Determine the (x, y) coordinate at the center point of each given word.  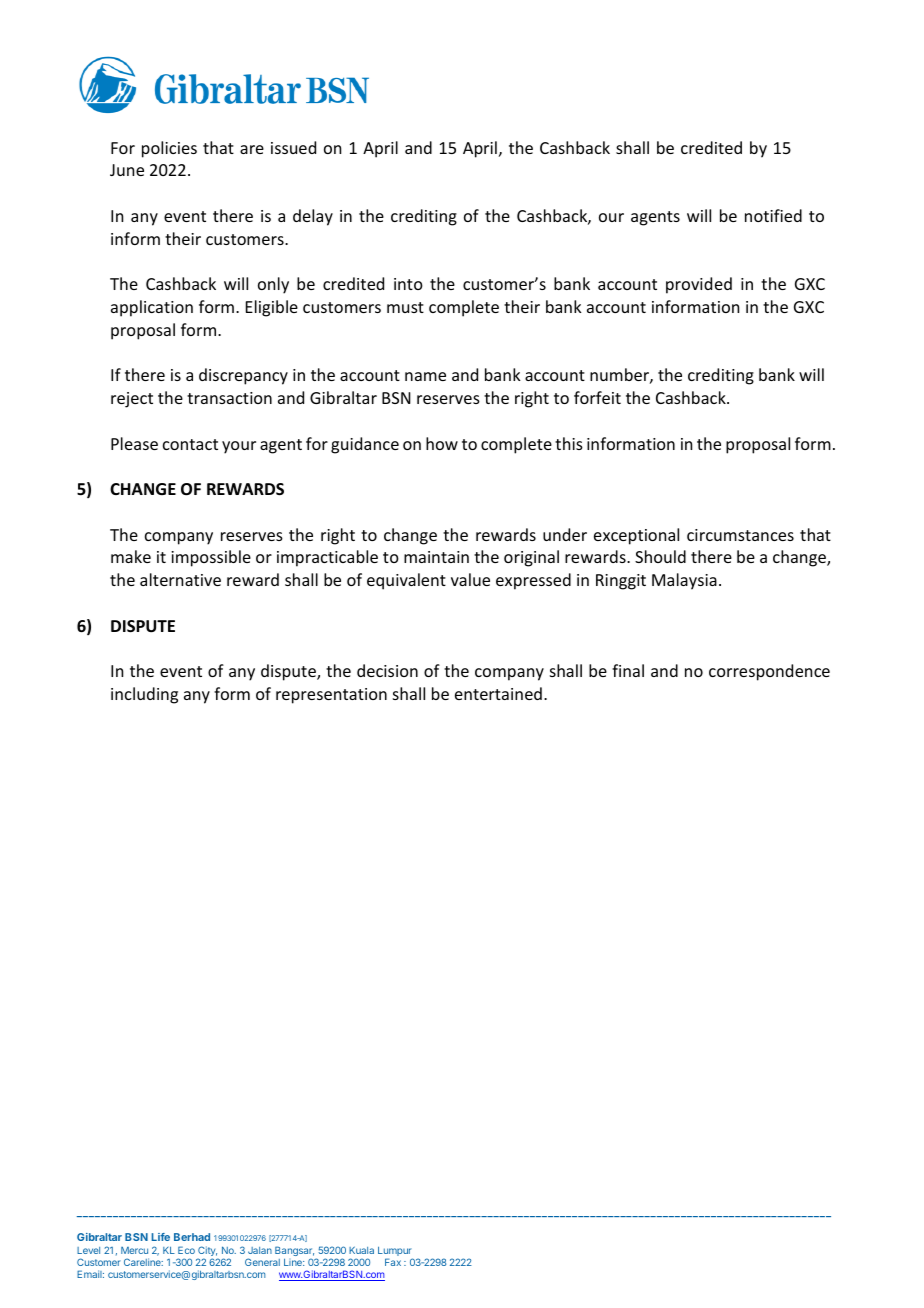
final (628, 670)
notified (773, 215)
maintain (436, 557)
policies (169, 149)
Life (160, 1237)
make (131, 556)
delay (313, 217)
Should (660, 556)
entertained (498, 693)
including (144, 695)
